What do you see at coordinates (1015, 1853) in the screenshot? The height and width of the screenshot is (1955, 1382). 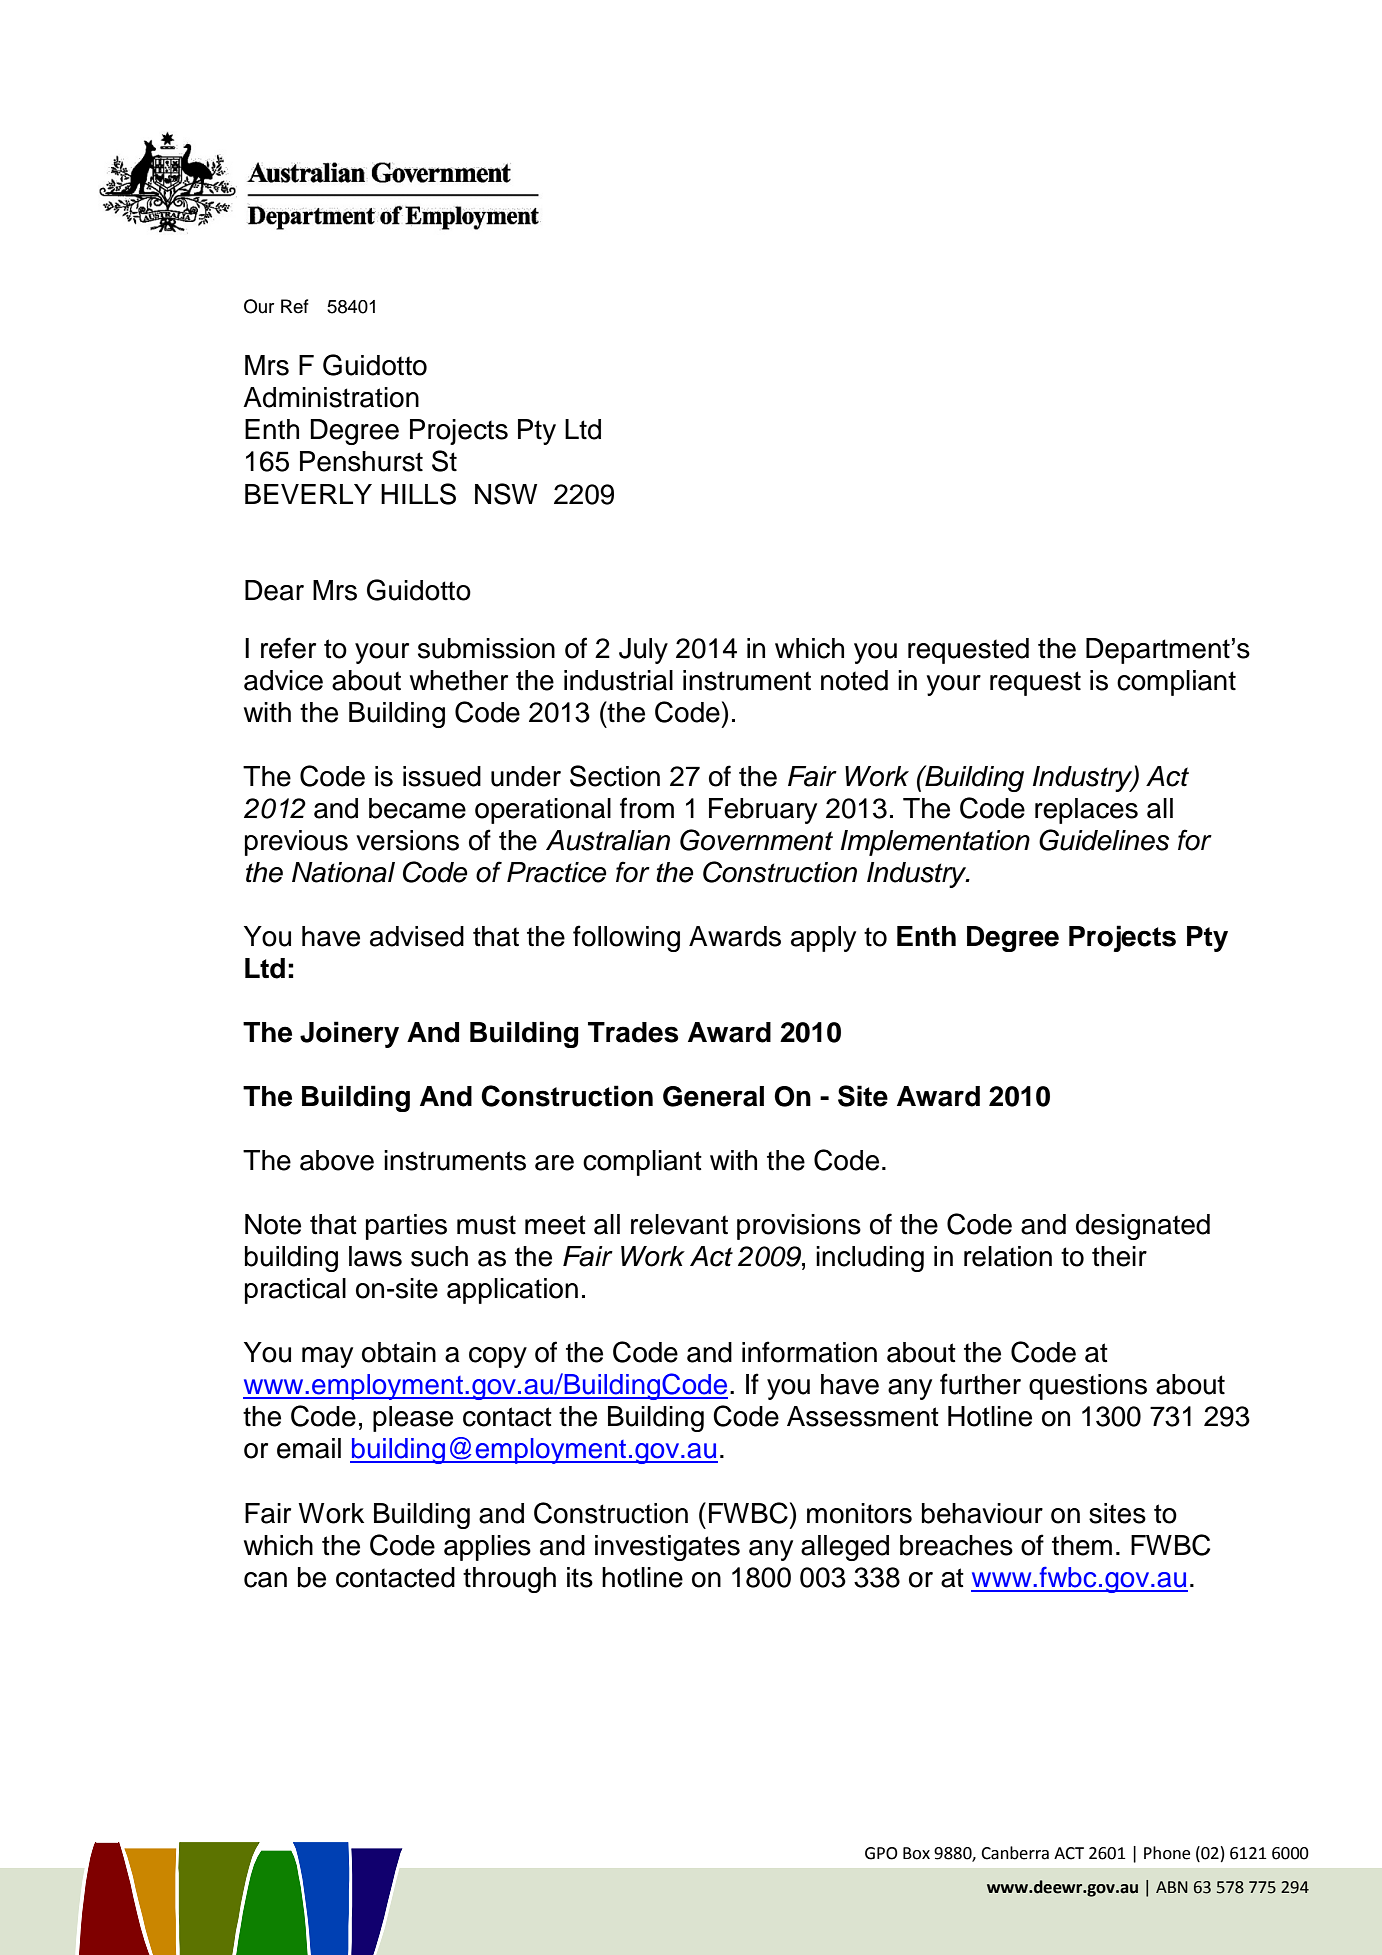 I see `Canberra` at bounding box center [1015, 1853].
